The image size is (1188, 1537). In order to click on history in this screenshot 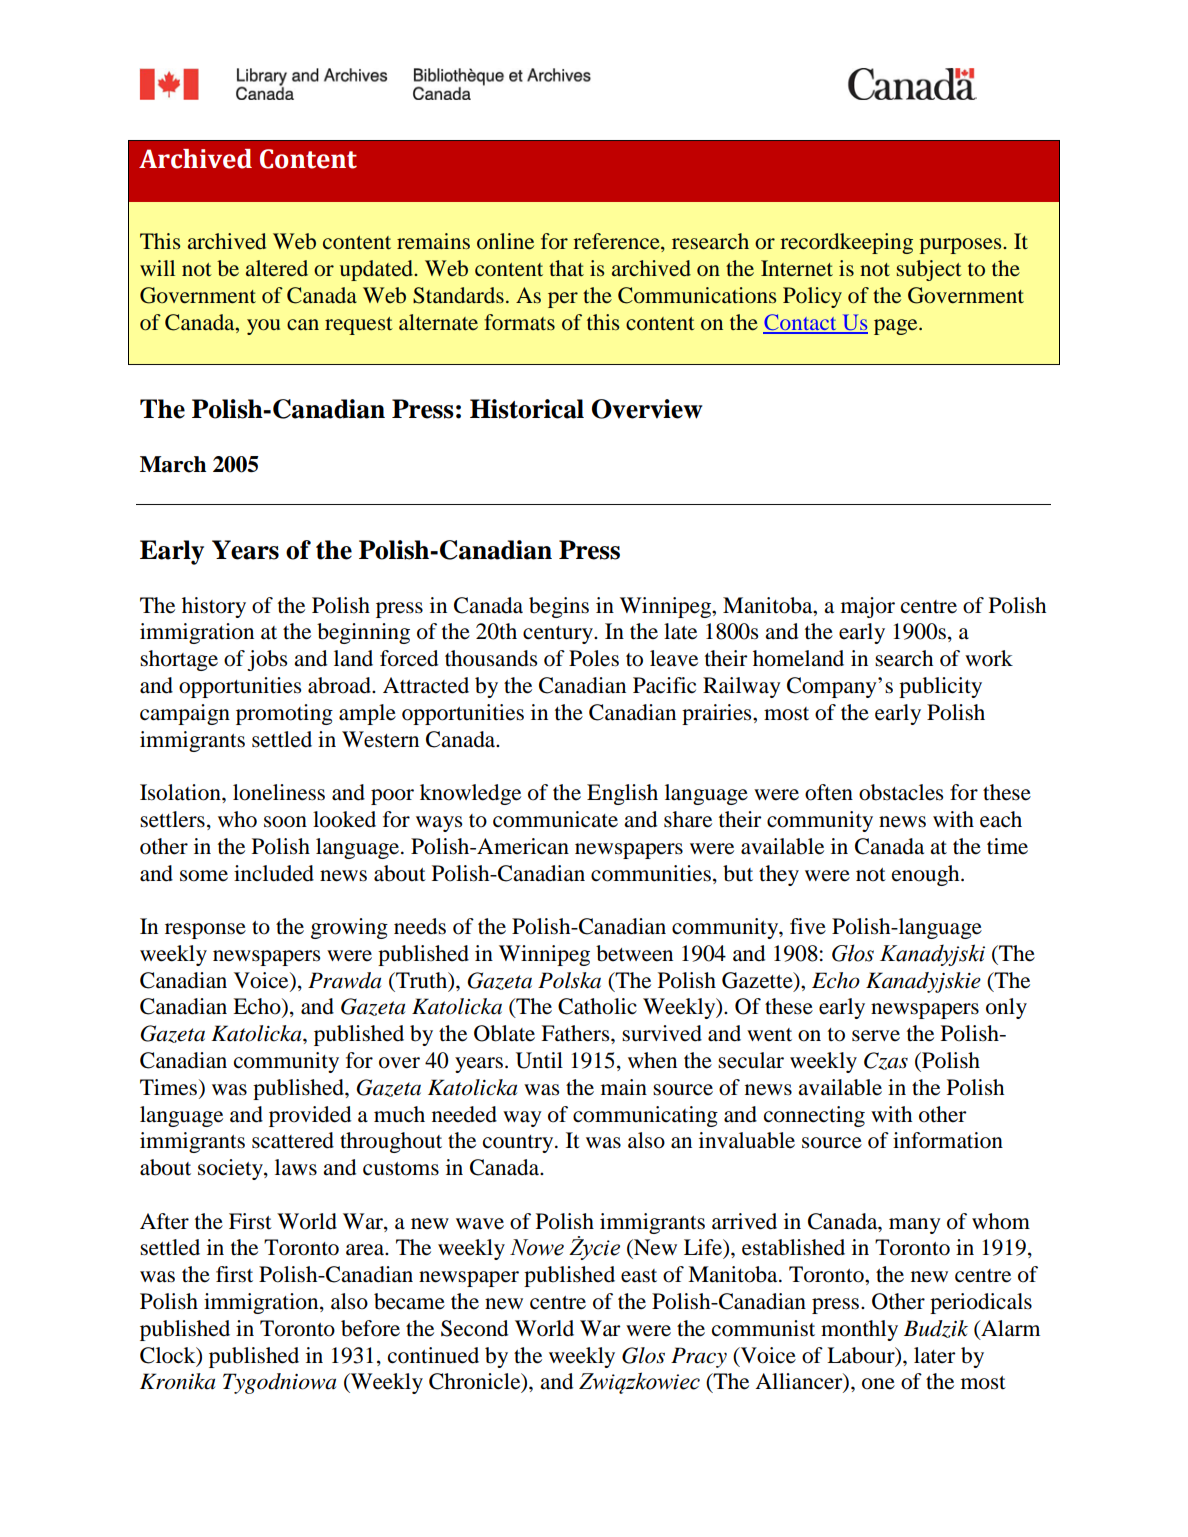, I will do `click(214, 607)`.
